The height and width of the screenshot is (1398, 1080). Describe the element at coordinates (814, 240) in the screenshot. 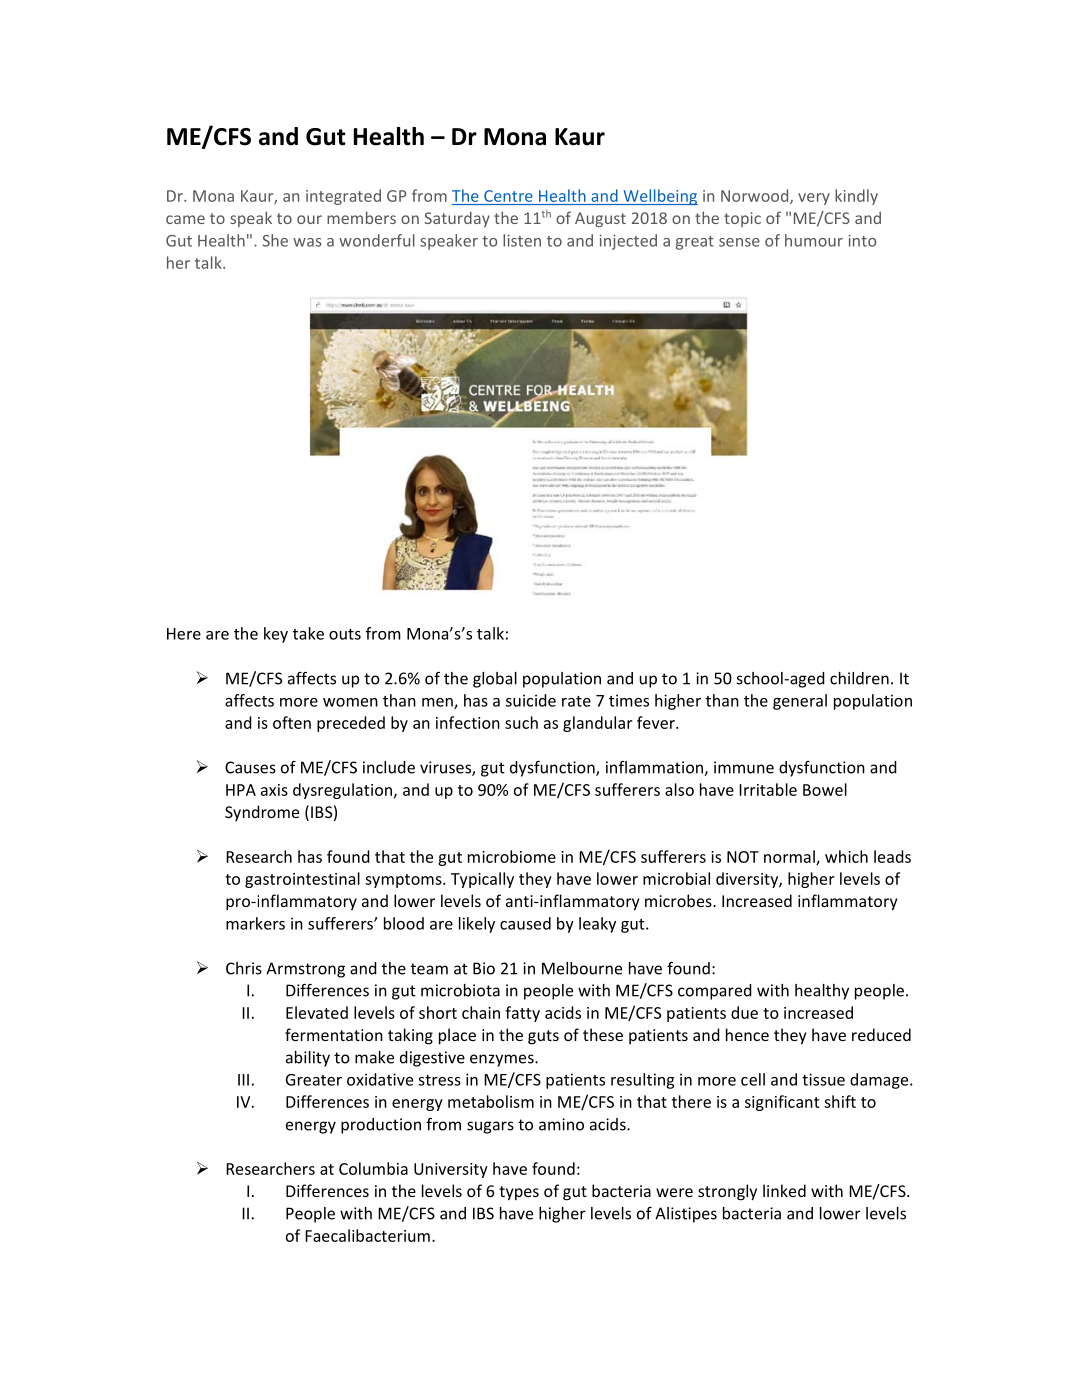

I see `humour` at that location.
